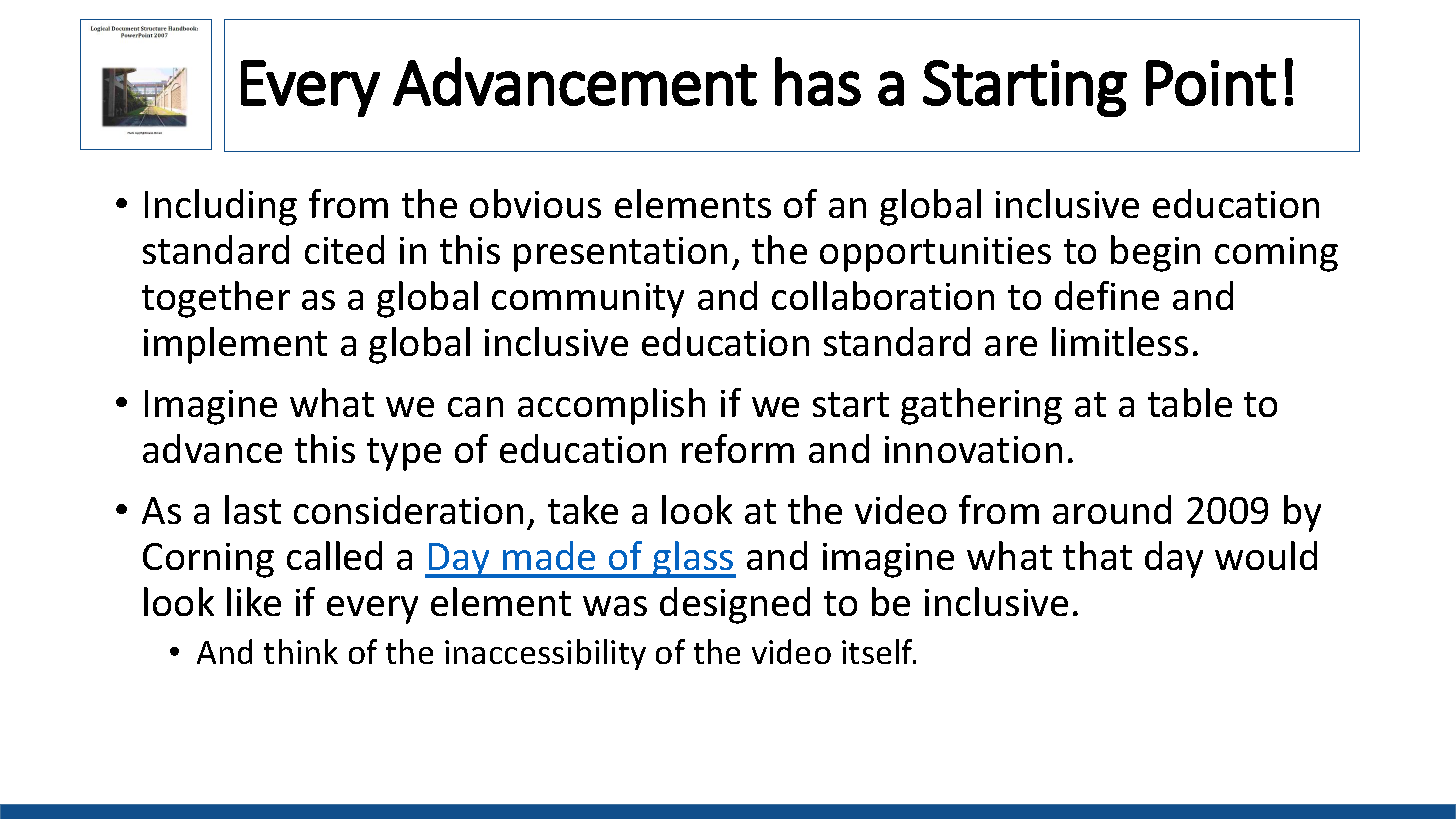 This page has height=819, width=1456. What do you see at coordinates (1211, 83) in the page?
I see `Point` at bounding box center [1211, 83].
